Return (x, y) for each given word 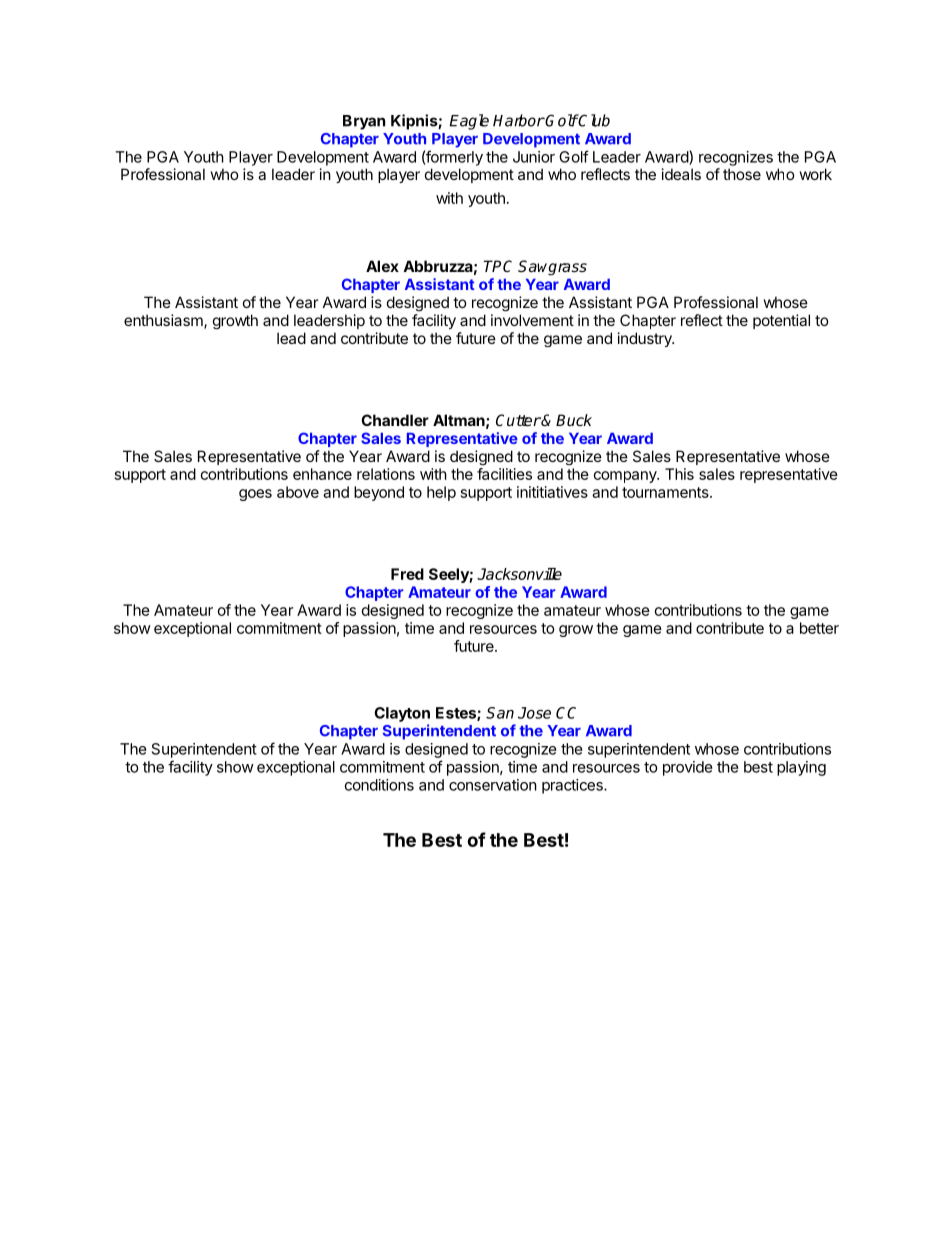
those (742, 174)
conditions (379, 785)
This (679, 474)
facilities (504, 474)
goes (255, 495)
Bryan (364, 122)
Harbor (519, 120)
